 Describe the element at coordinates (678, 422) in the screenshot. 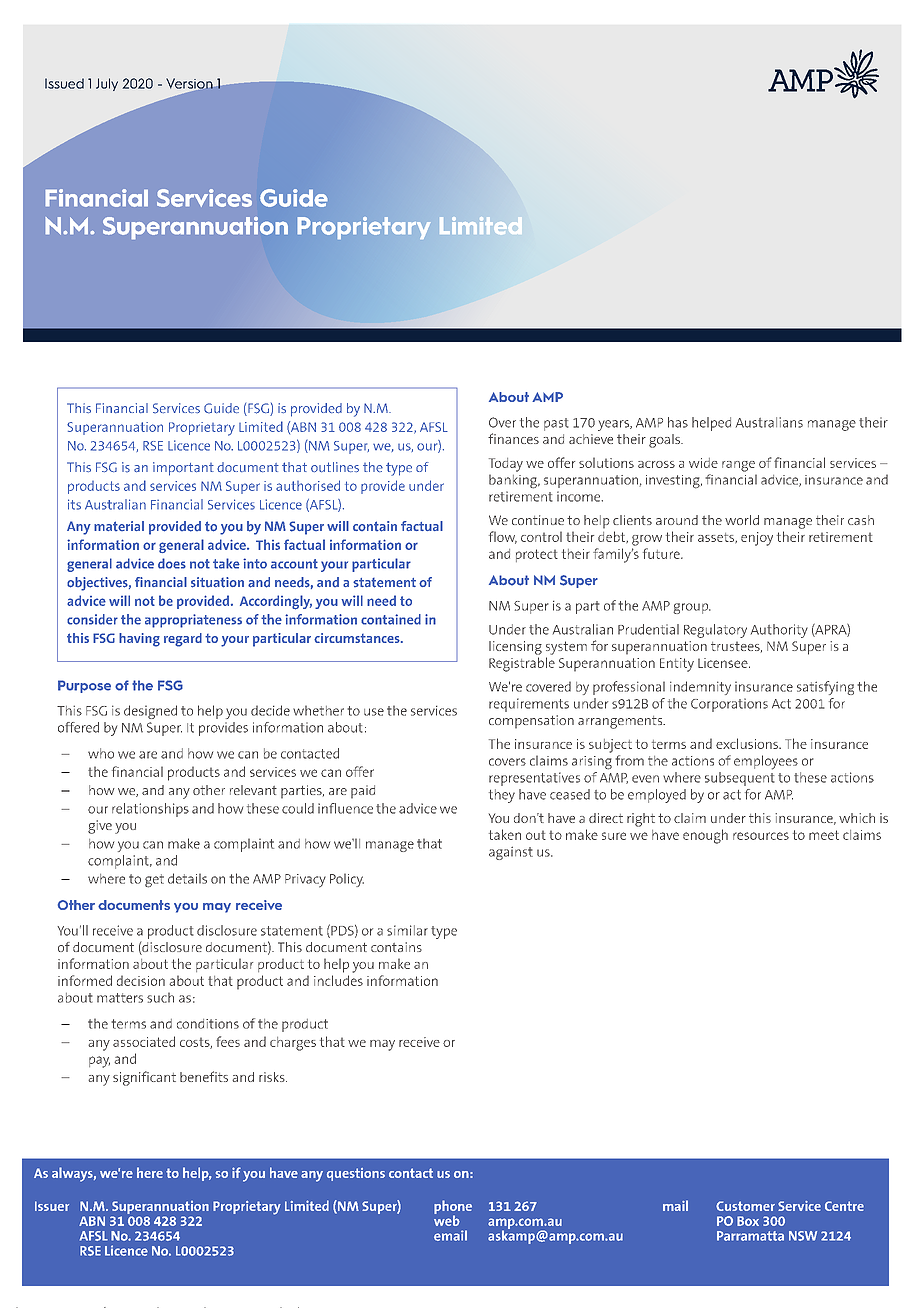

I see `has` at that location.
